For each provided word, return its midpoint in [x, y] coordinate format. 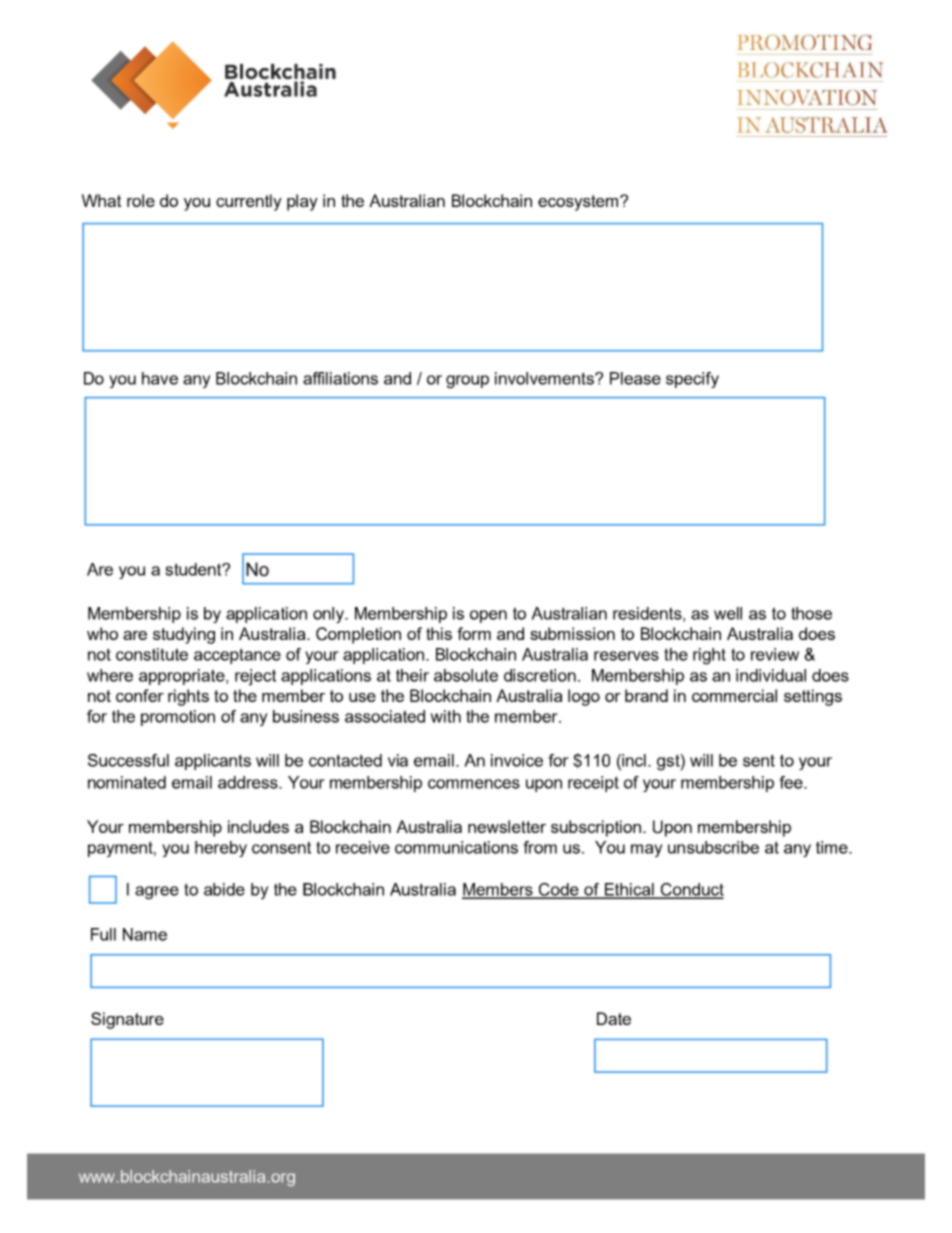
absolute [466, 675]
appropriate [183, 677]
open [488, 616]
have [160, 378]
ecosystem [579, 203]
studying [184, 635]
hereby [221, 849]
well [728, 613]
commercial [734, 695]
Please [635, 378]
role [141, 200]
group [467, 382]
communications [456, 847]
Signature [127, 1020]
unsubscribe [713, 847]
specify [692, 380]
